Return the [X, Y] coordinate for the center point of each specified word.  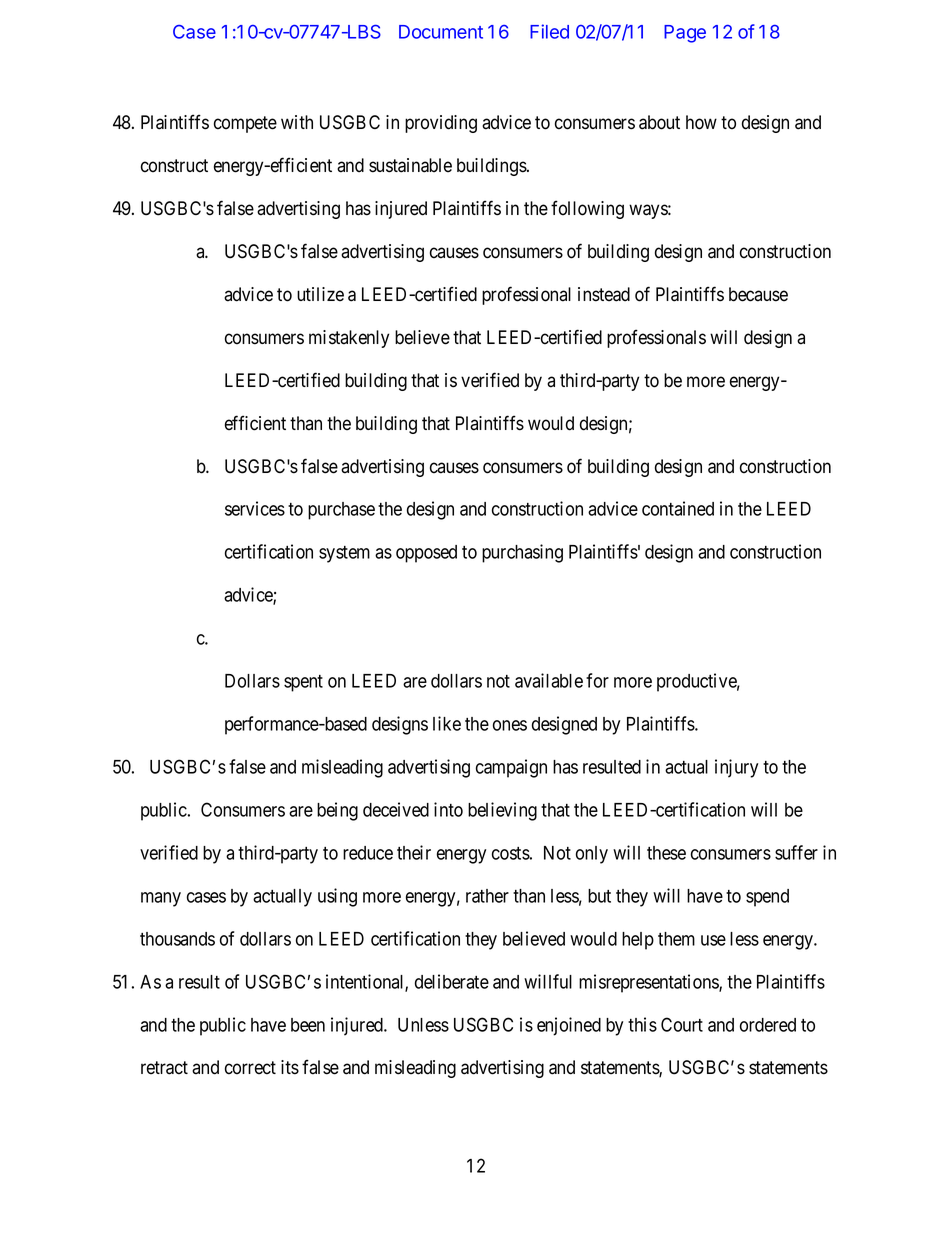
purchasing [522, 553]
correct [250, 1068]
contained [678, 508]
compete [245, 124]
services [255, 508]
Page [685, 34]
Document [441, 32]
